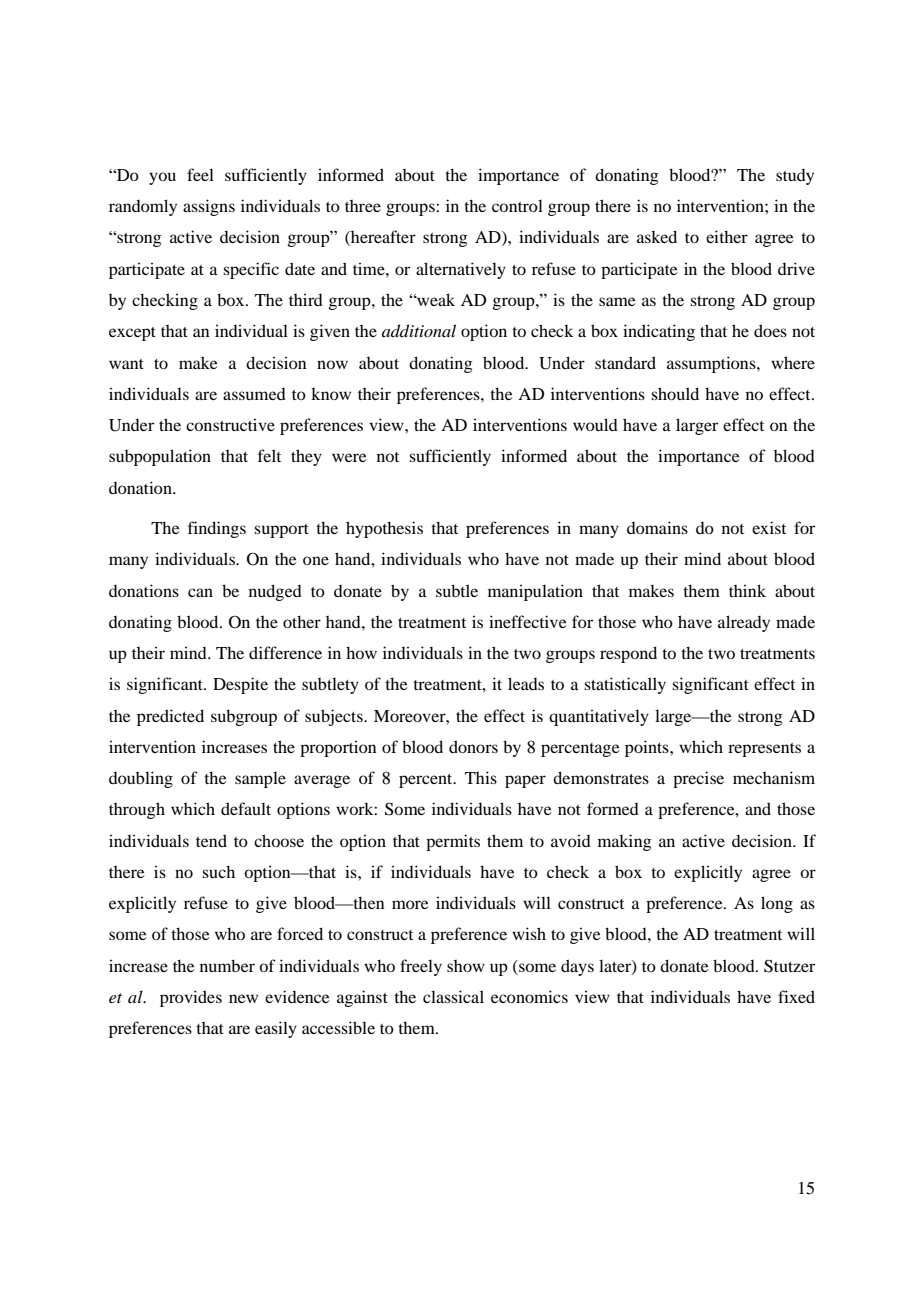  What do you see at coordinates (246, 808) in the screenshot?
I see `default` at bounding box center [246, 808].
